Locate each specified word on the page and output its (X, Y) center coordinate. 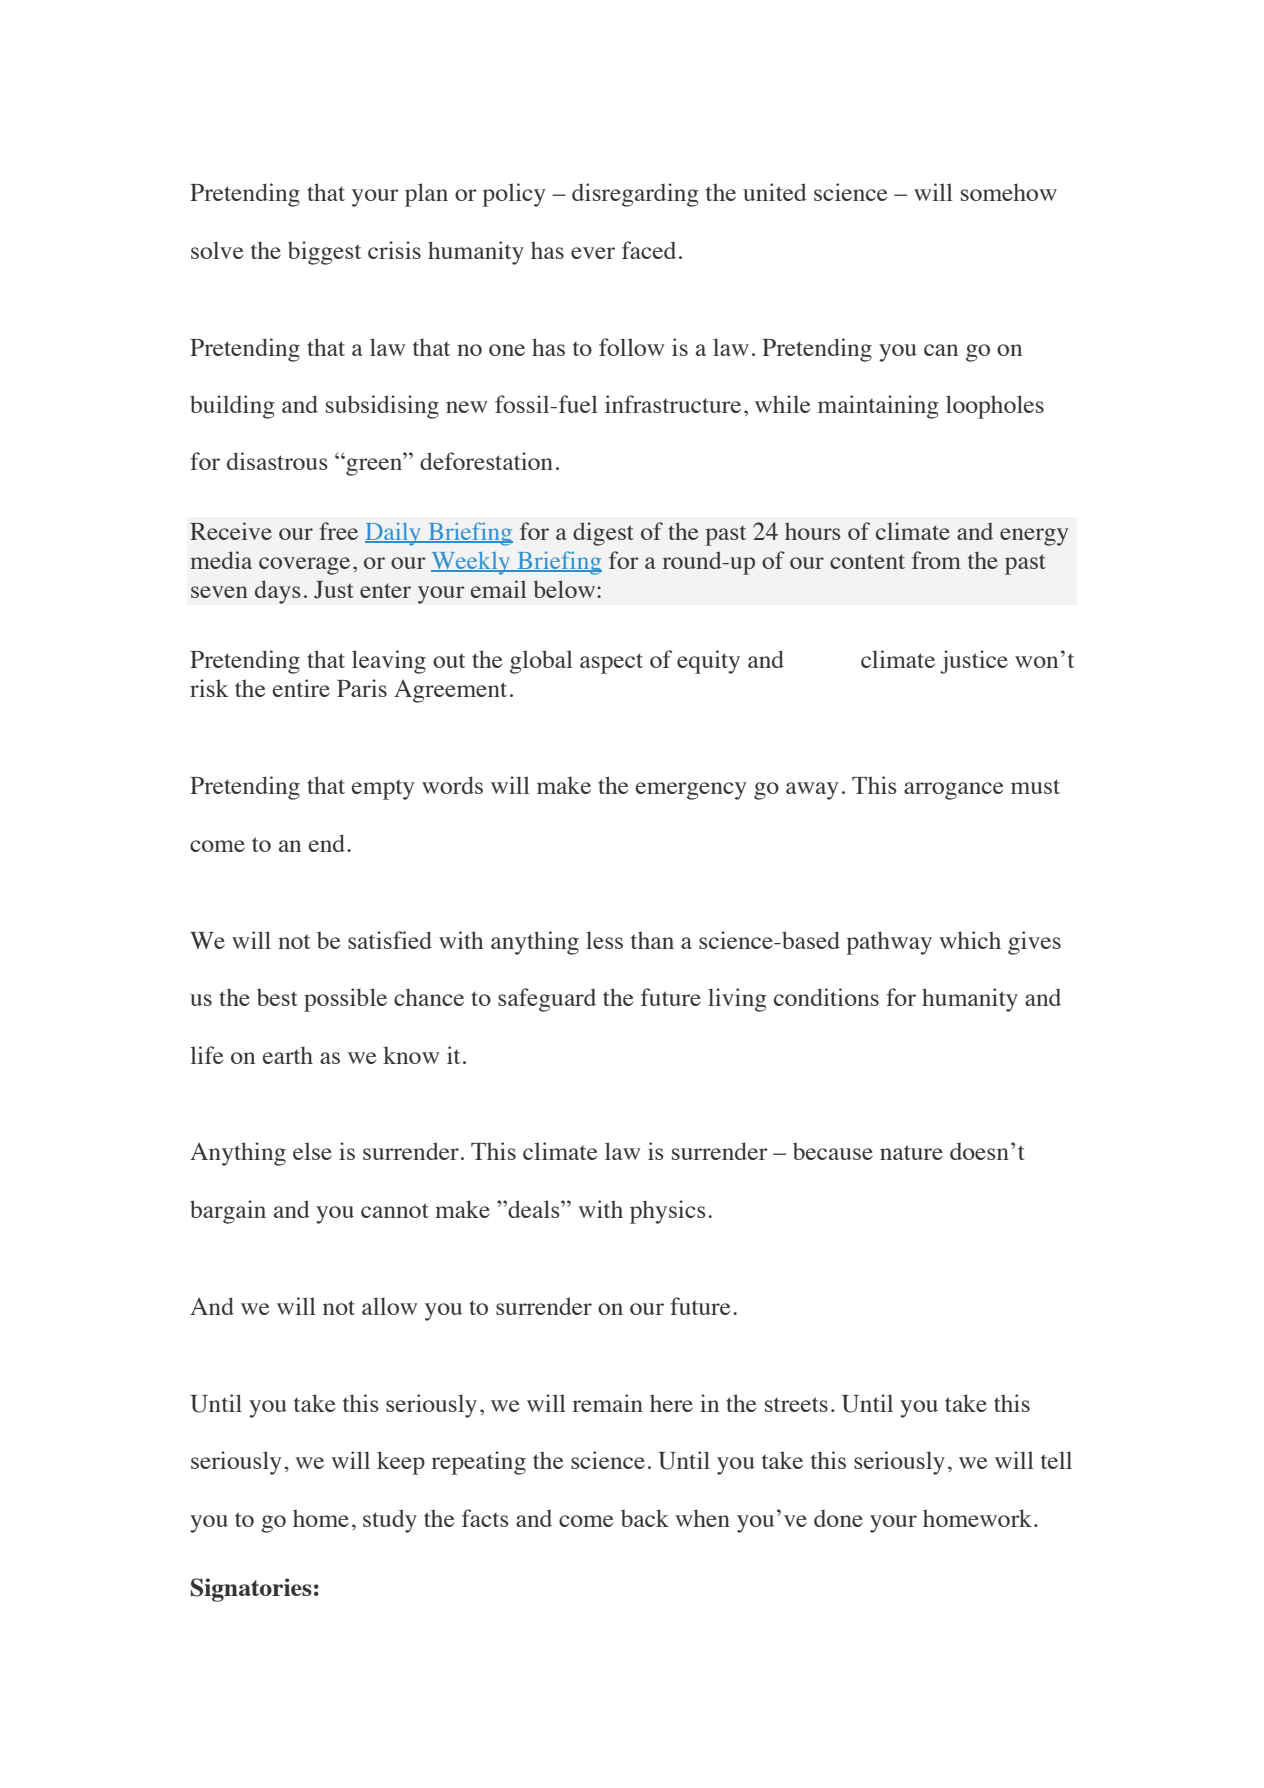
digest (603, 534)
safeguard (547, 1000)
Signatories (251, 1590)
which (970, 940)
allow (389, 1306)
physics (668, 1212)
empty (383, 790)
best (277, 997)
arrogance (953, 791)
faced (649, 250)
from (936, 560)
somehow (1009, 192)
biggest (324, 253)
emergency (691, 791)
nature (911, 1152)
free (338, 531)
